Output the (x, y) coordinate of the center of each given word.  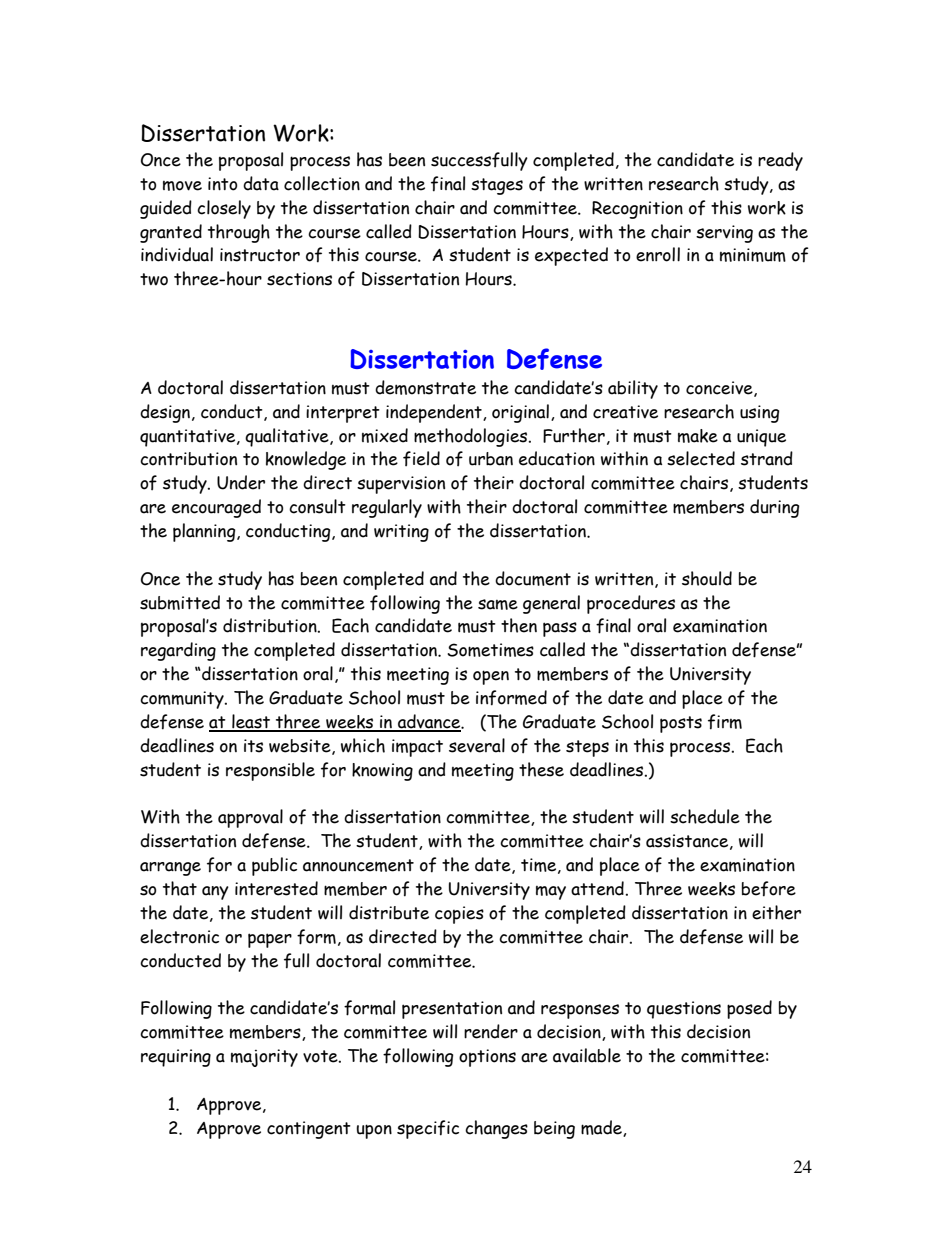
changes (496, 1129)
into (222, 184)
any (215, 893)
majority (264, 1058)
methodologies (472, 437)
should (707, 578)
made (602, 1128)
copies (459, 915)
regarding (178, 651)
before (769, 889)
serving (724, 234)
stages (497, 186)
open (491, 677)
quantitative (189, 438)
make (698, 436)
